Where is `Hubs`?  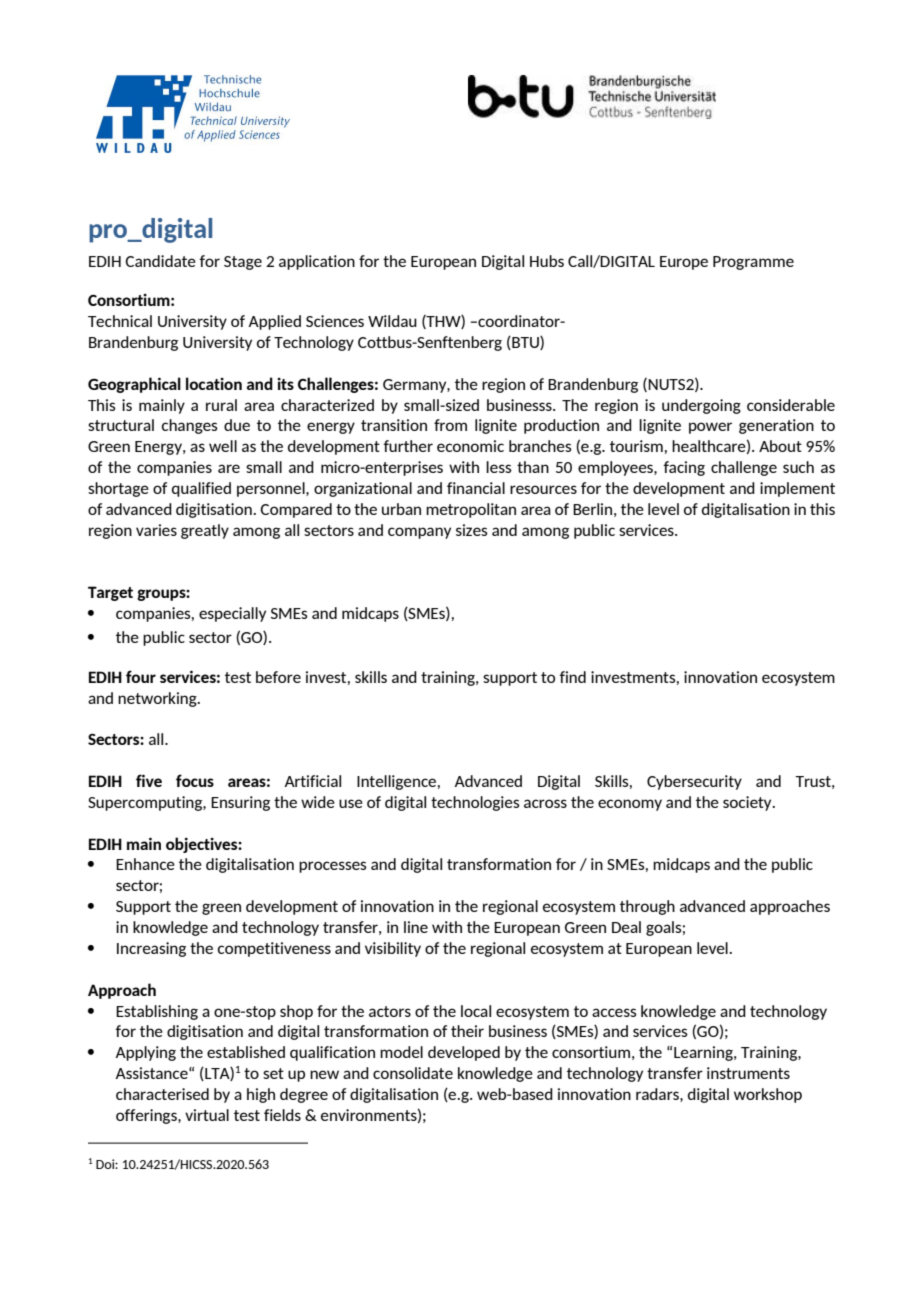
Hubs is located at coordinates (547, 261).
